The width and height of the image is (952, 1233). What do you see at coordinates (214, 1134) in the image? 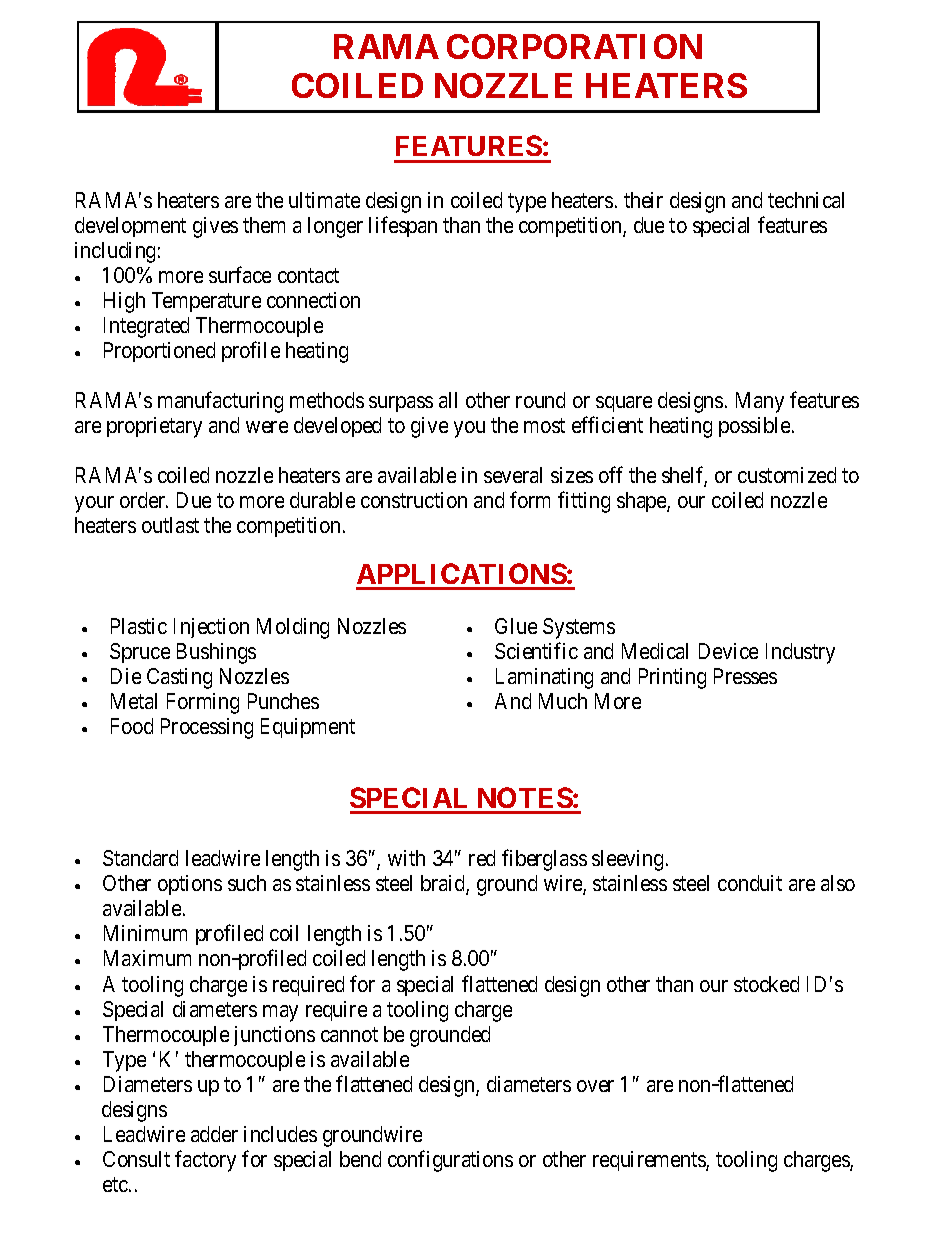
I see `adder` at bounding box center [214, 1134].
